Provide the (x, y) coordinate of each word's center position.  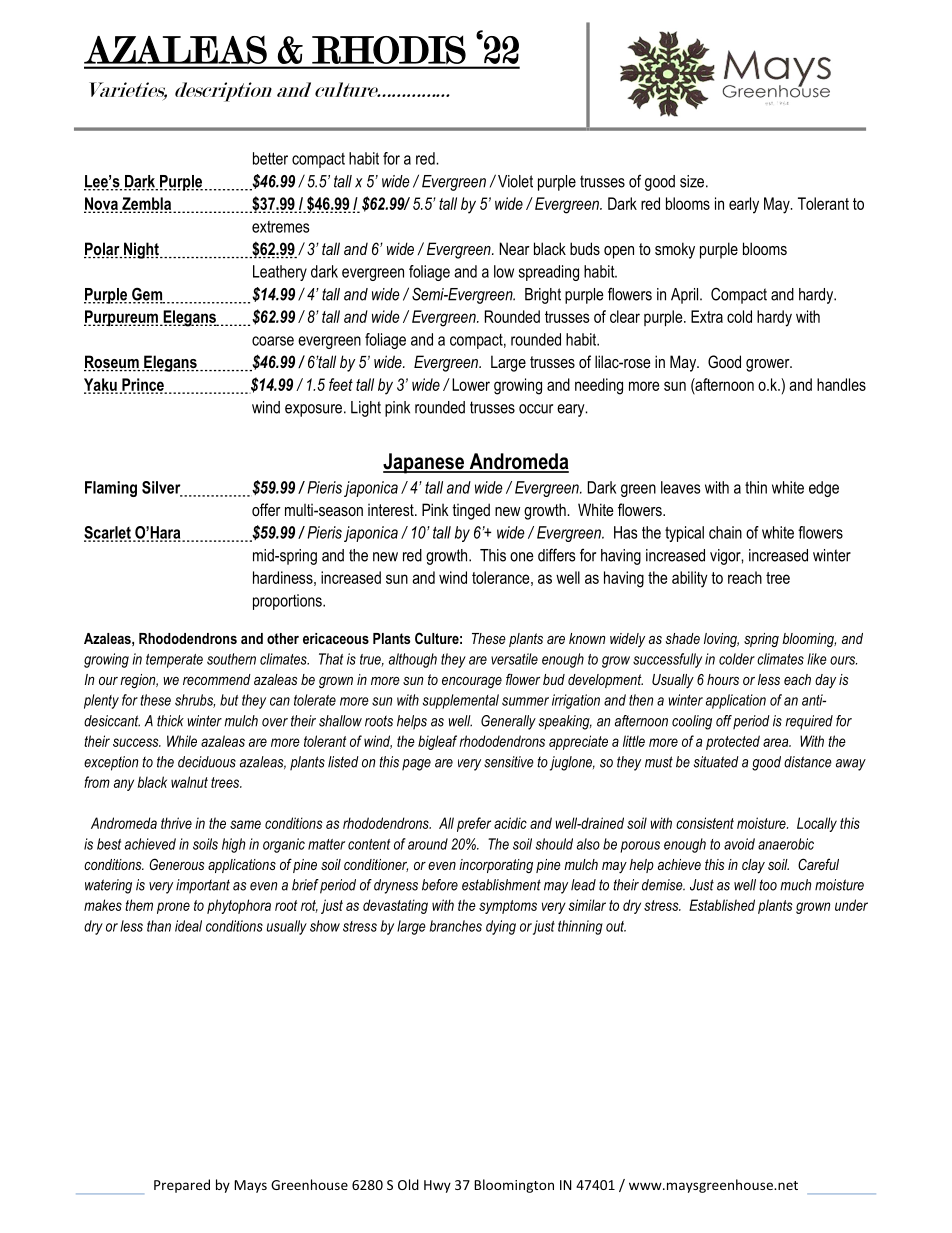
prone (173, 908)
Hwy (437, 1186)
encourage (472, 682)
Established (722, 905)
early (744, 205)
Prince (143, 385)
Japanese (424, 463)
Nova (101, 204)
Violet (515, 181)
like (817, 659)
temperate (174, 661)
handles (841, 384)
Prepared (182, 1186)
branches (456, 926)
